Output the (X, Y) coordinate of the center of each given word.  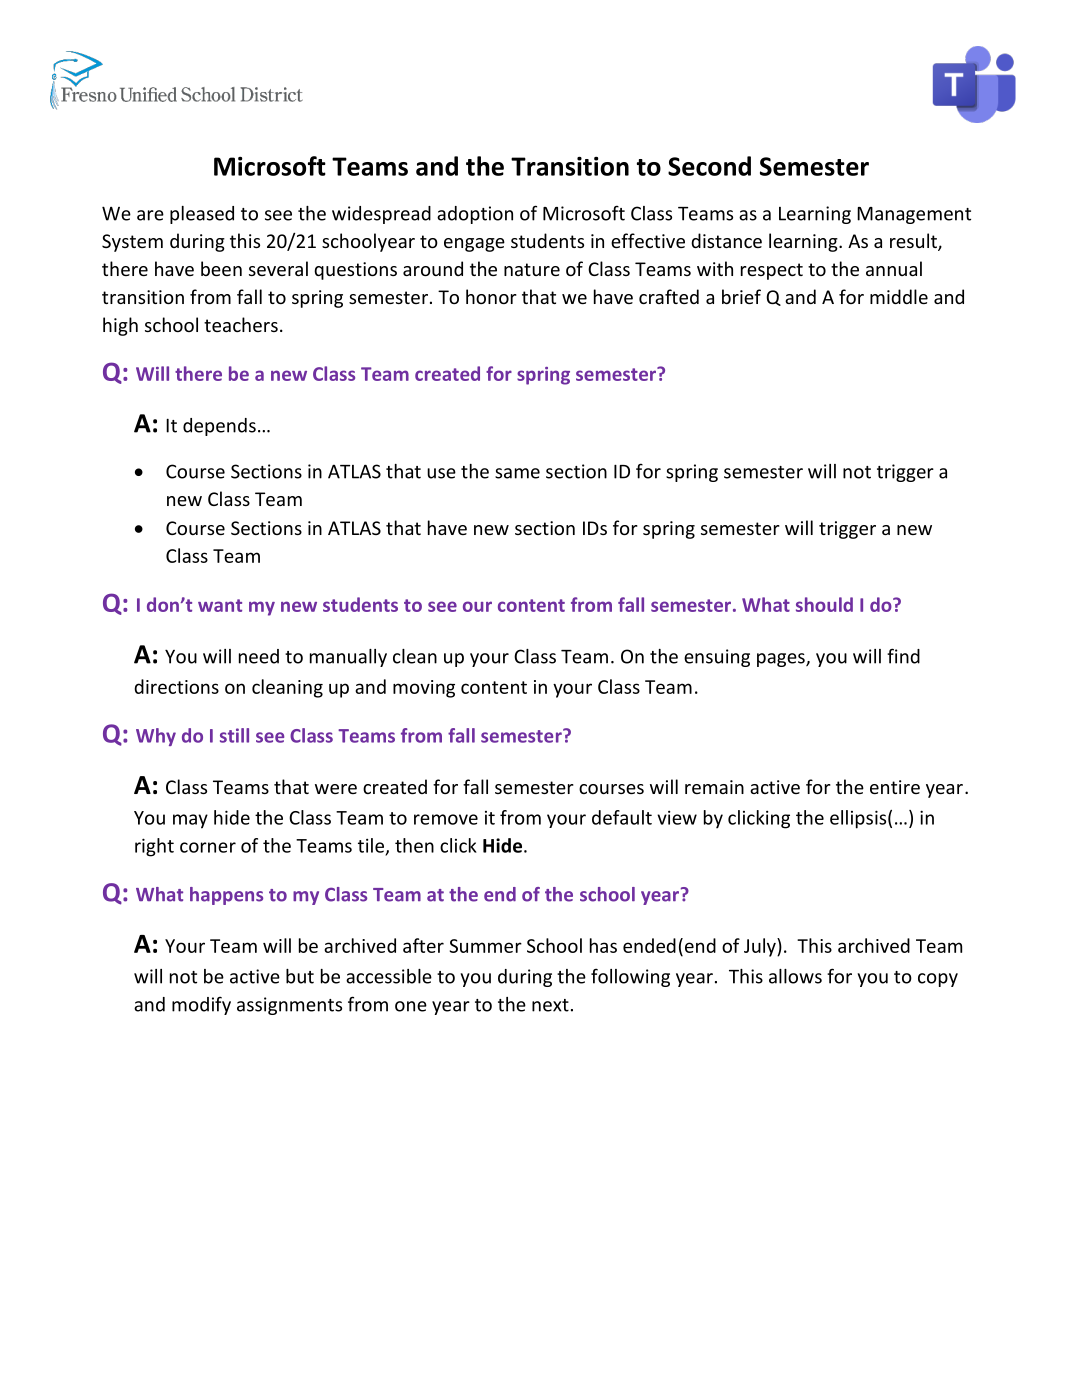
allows (795, 976)
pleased (202, 215)
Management (914, 215)
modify (201, 1005)
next (550, 1005)
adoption (475, 215)
